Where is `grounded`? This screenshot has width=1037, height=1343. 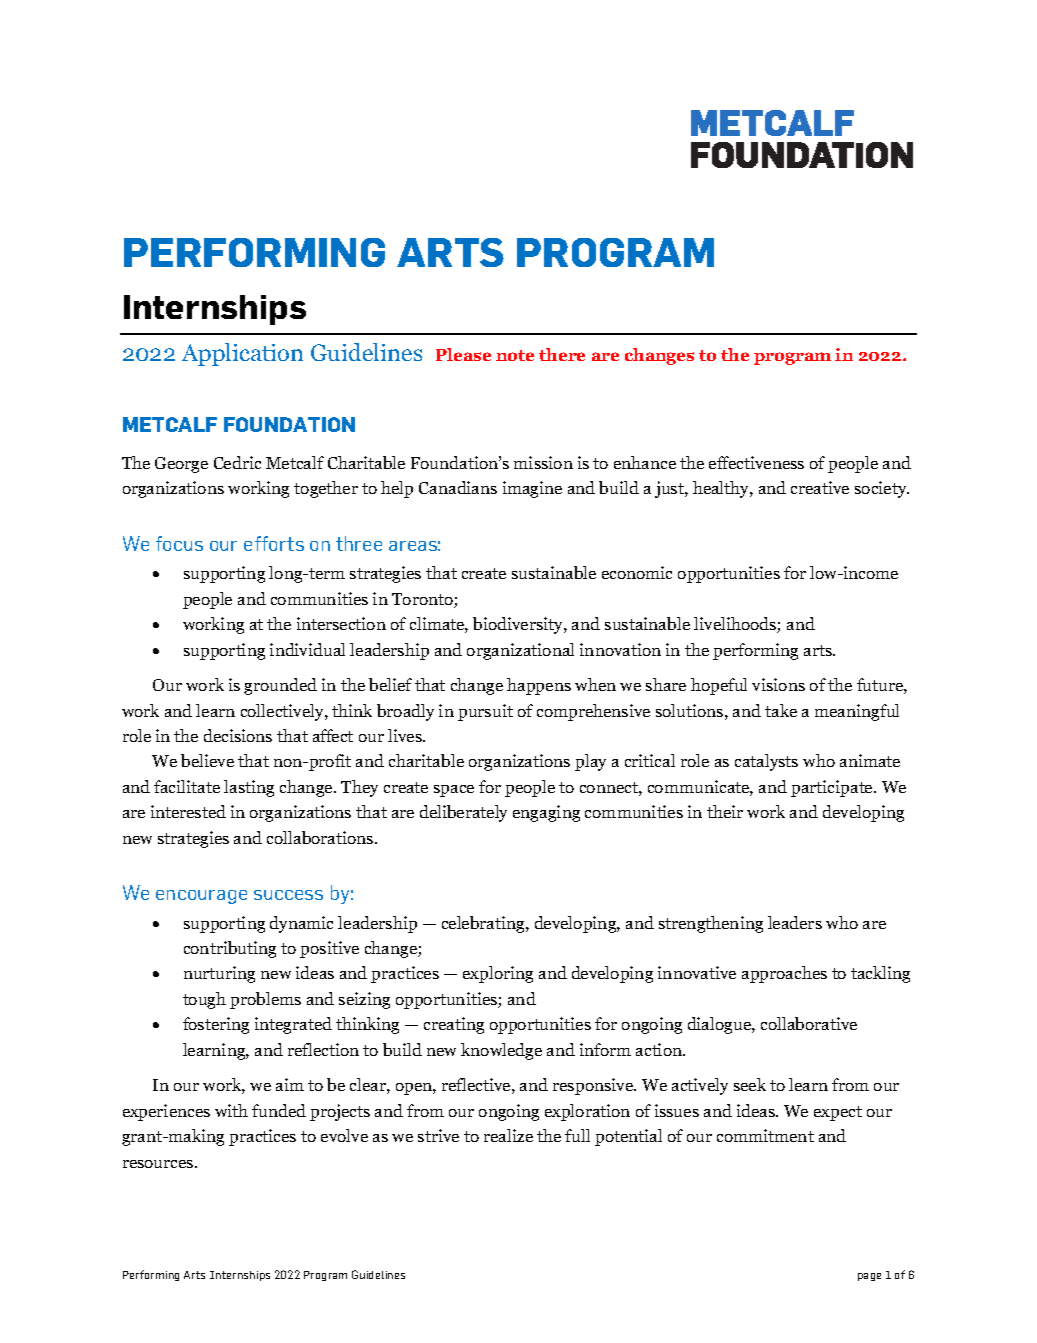 grounded is located at coordinates (280, 686).
